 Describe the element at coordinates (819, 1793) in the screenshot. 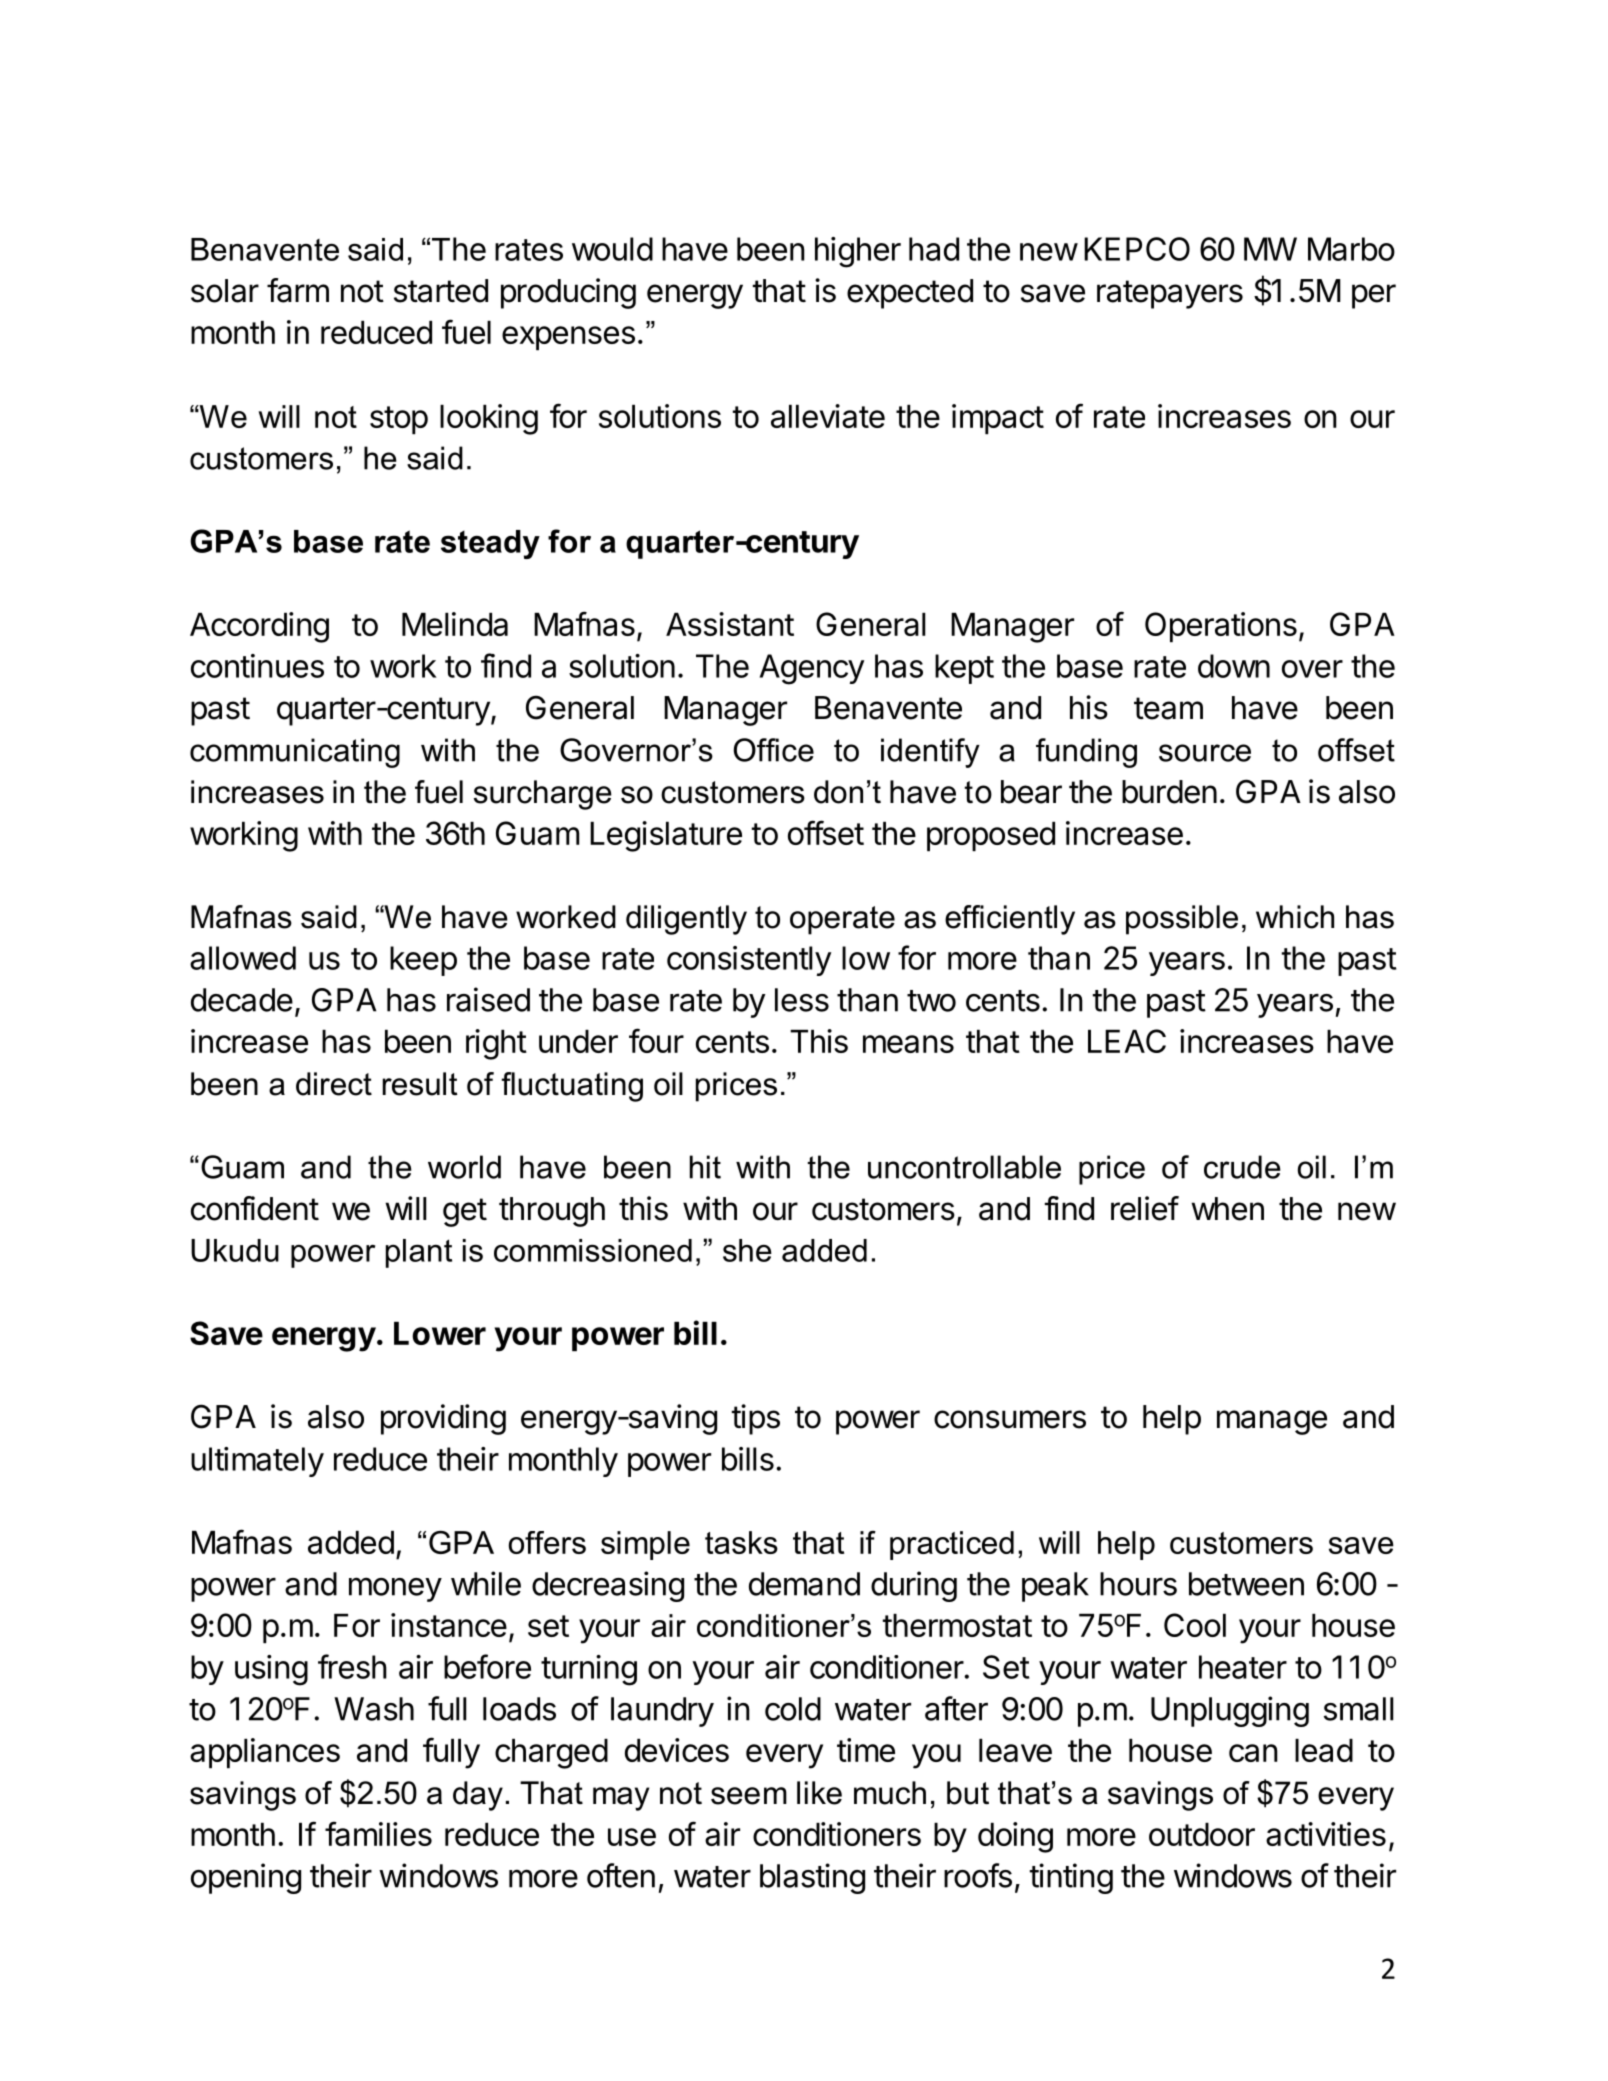

I see `like` at that location.
